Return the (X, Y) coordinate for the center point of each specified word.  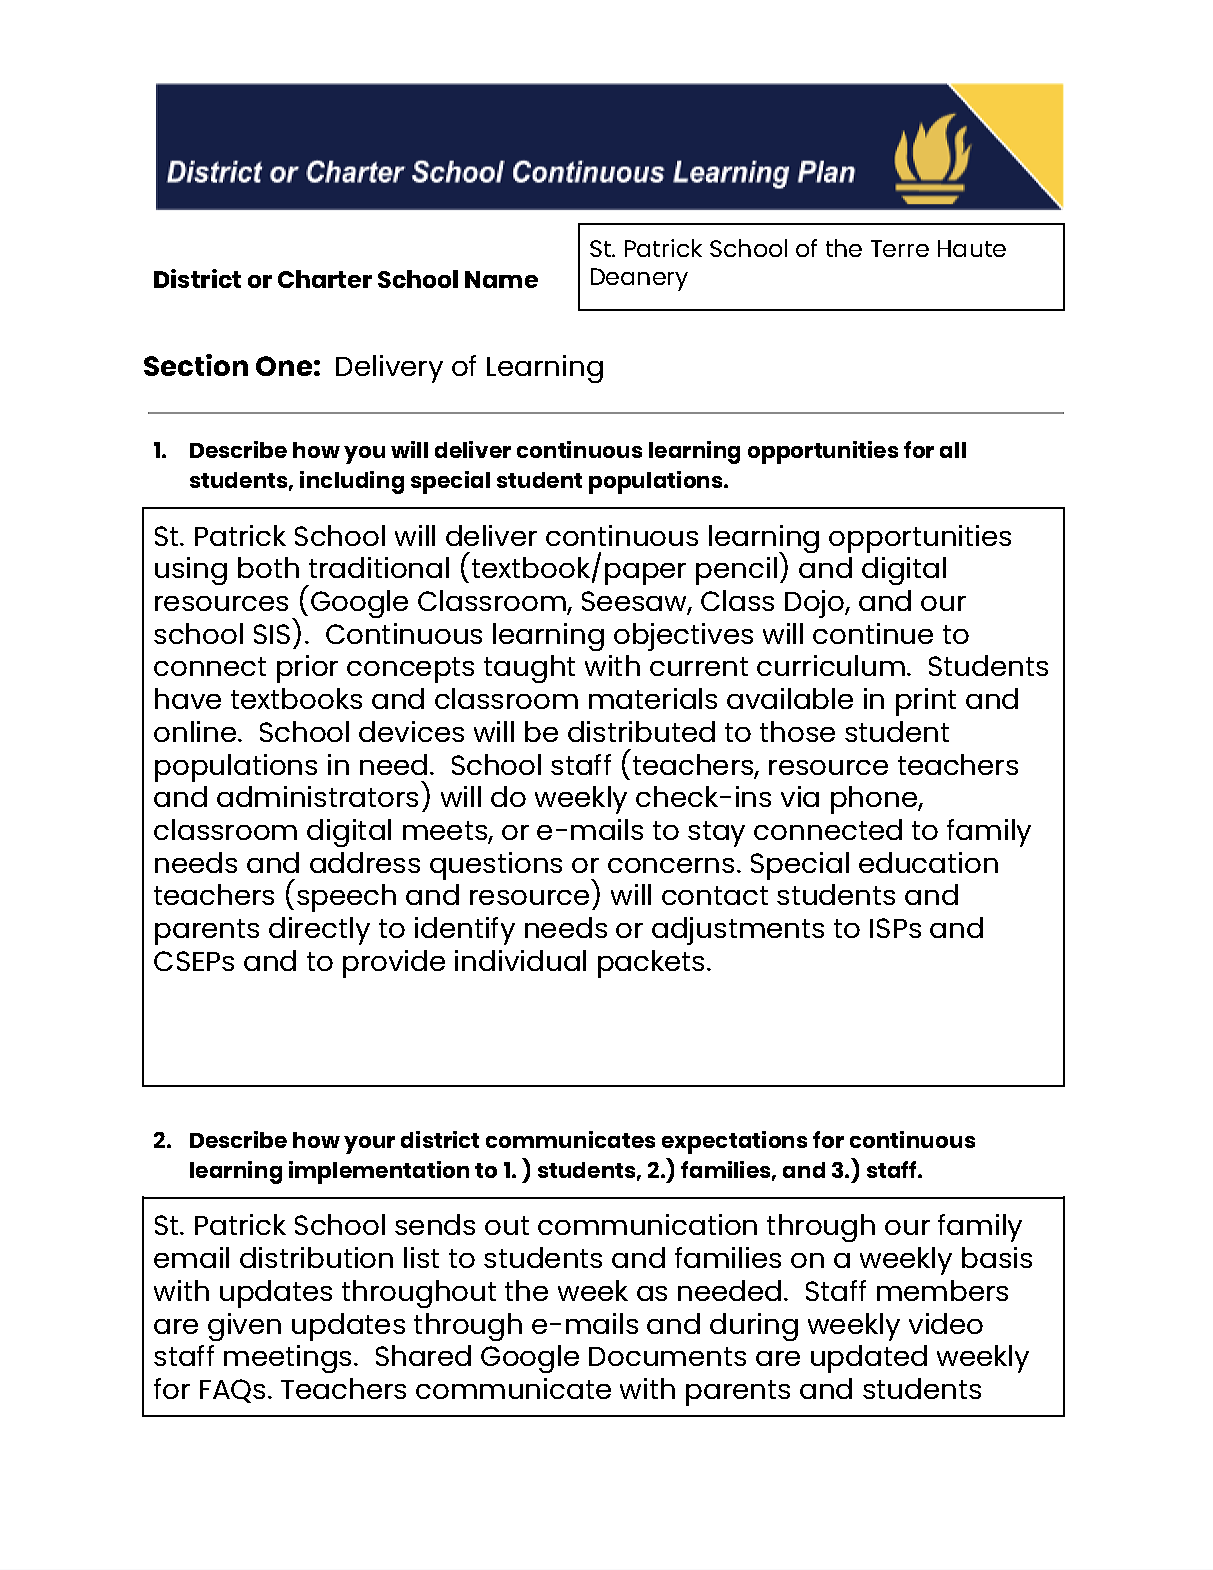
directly (319, 931)
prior (307, 669)
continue (873, 633)
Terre (900, 248)
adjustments (738, 931)
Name (501, 279)
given (244, 1327)
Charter (325, 279)
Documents (667, 1356)
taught (529, 669)
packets (651, 964)
